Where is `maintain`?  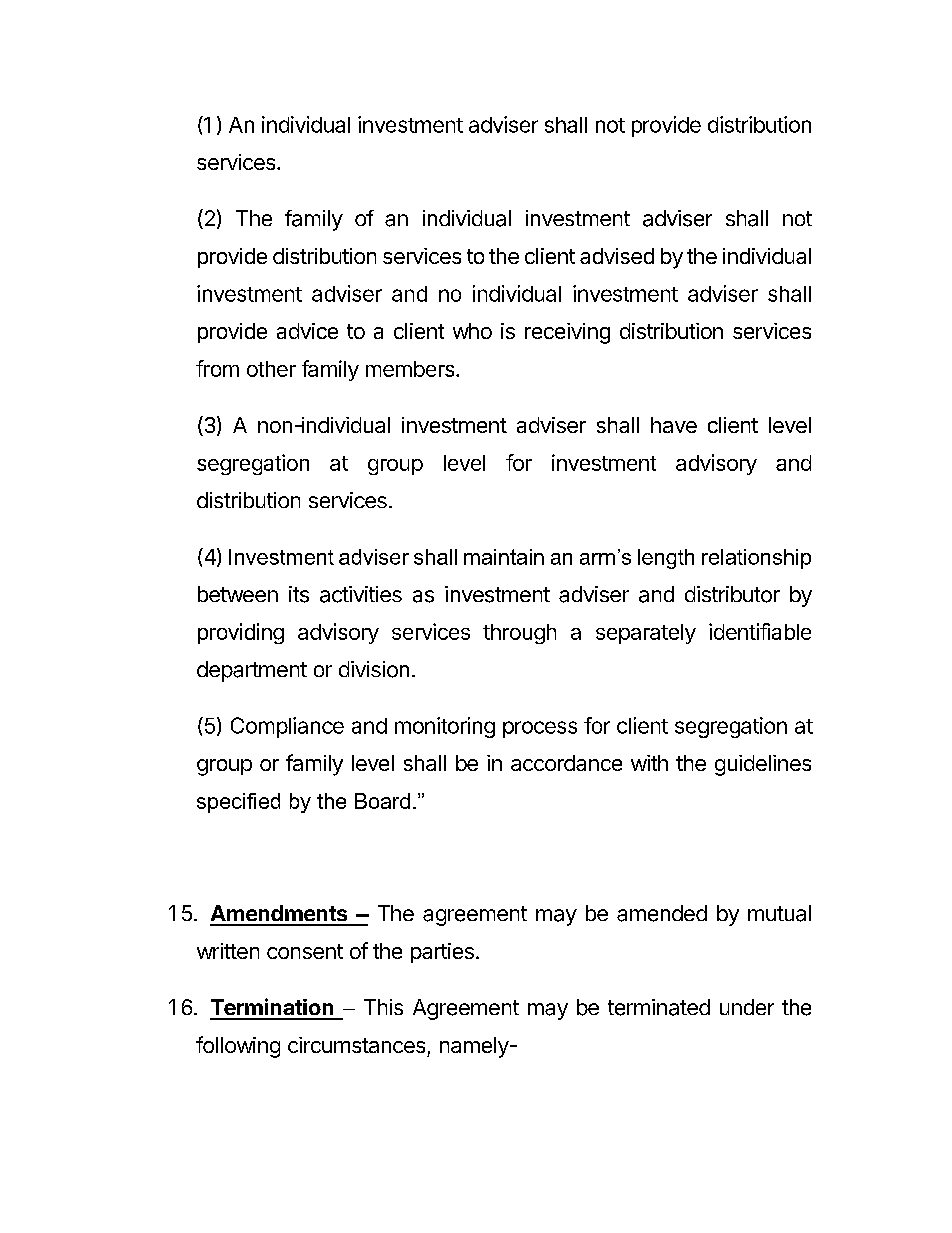 maintain is located at coordinates (504, 557).
